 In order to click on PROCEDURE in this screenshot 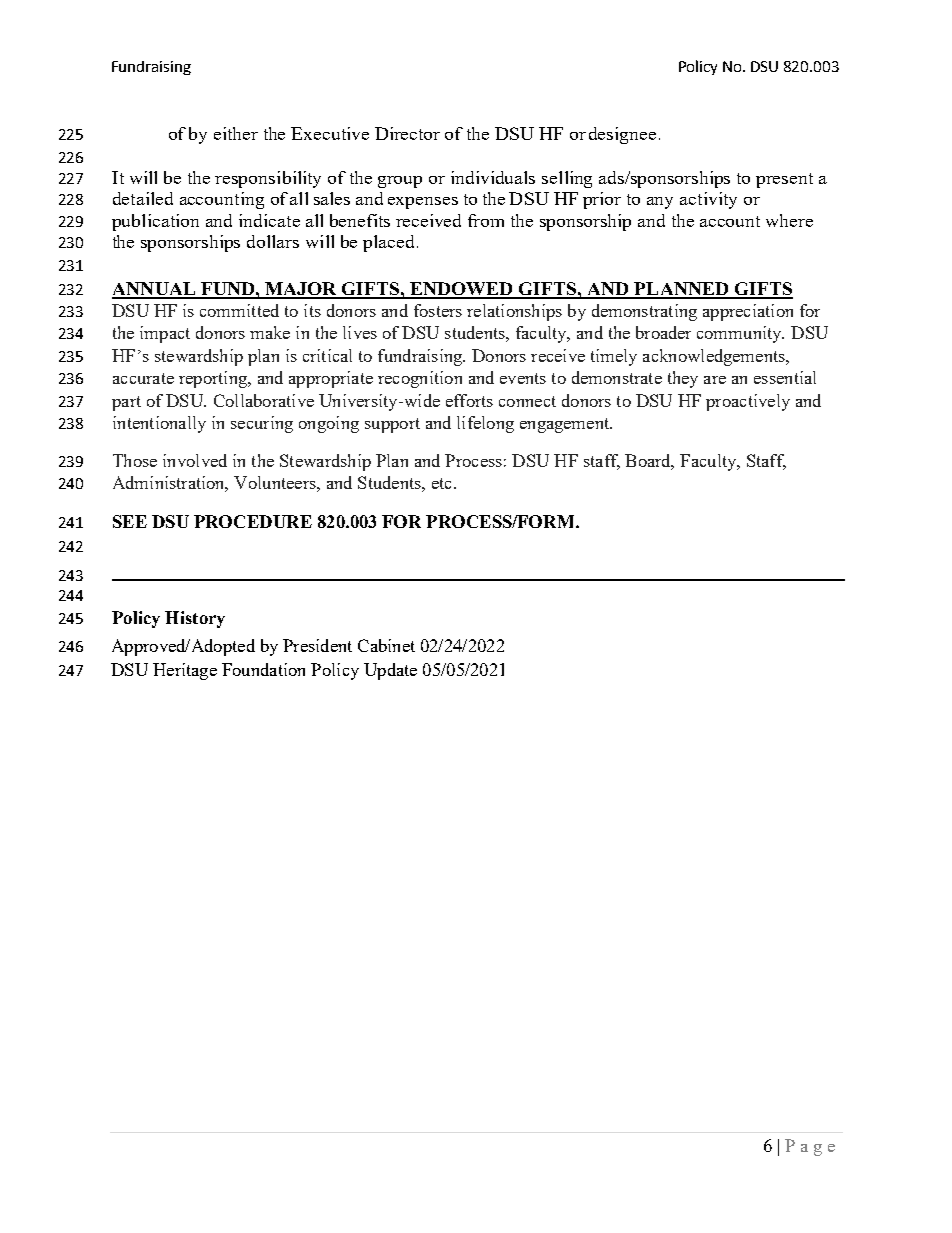, I will do `click(253, 521)`.
